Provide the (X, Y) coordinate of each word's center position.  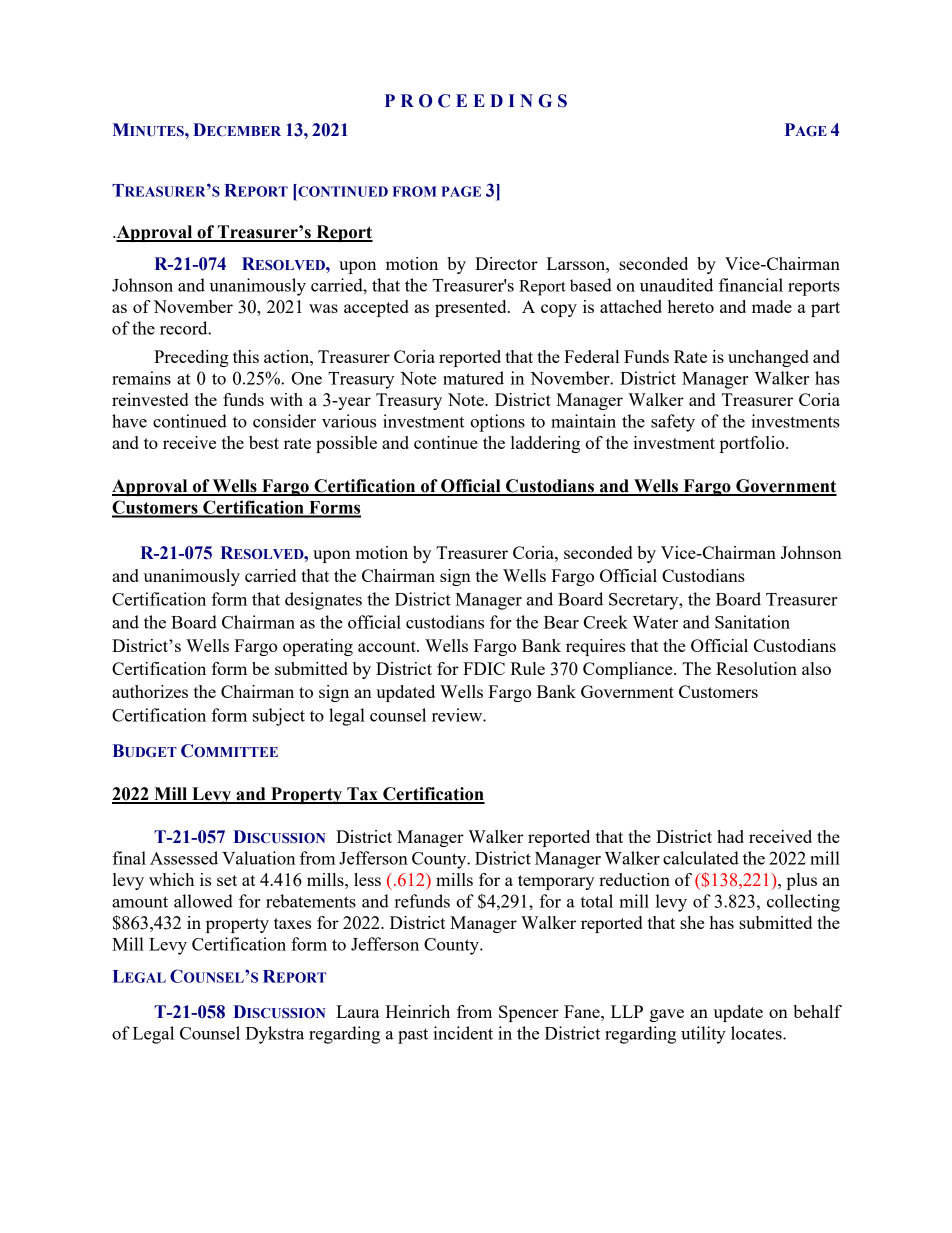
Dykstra (274, 1035)
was (323, 308)
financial (751, 285)
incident (463, 1033)
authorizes (150, 691)
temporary (556, 882)
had (730, 836)
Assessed (184, 858)
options (497, 423)
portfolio (753, 444)
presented (472, 308)
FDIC (484, 668)
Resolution (756, 668)
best (264, 442)
